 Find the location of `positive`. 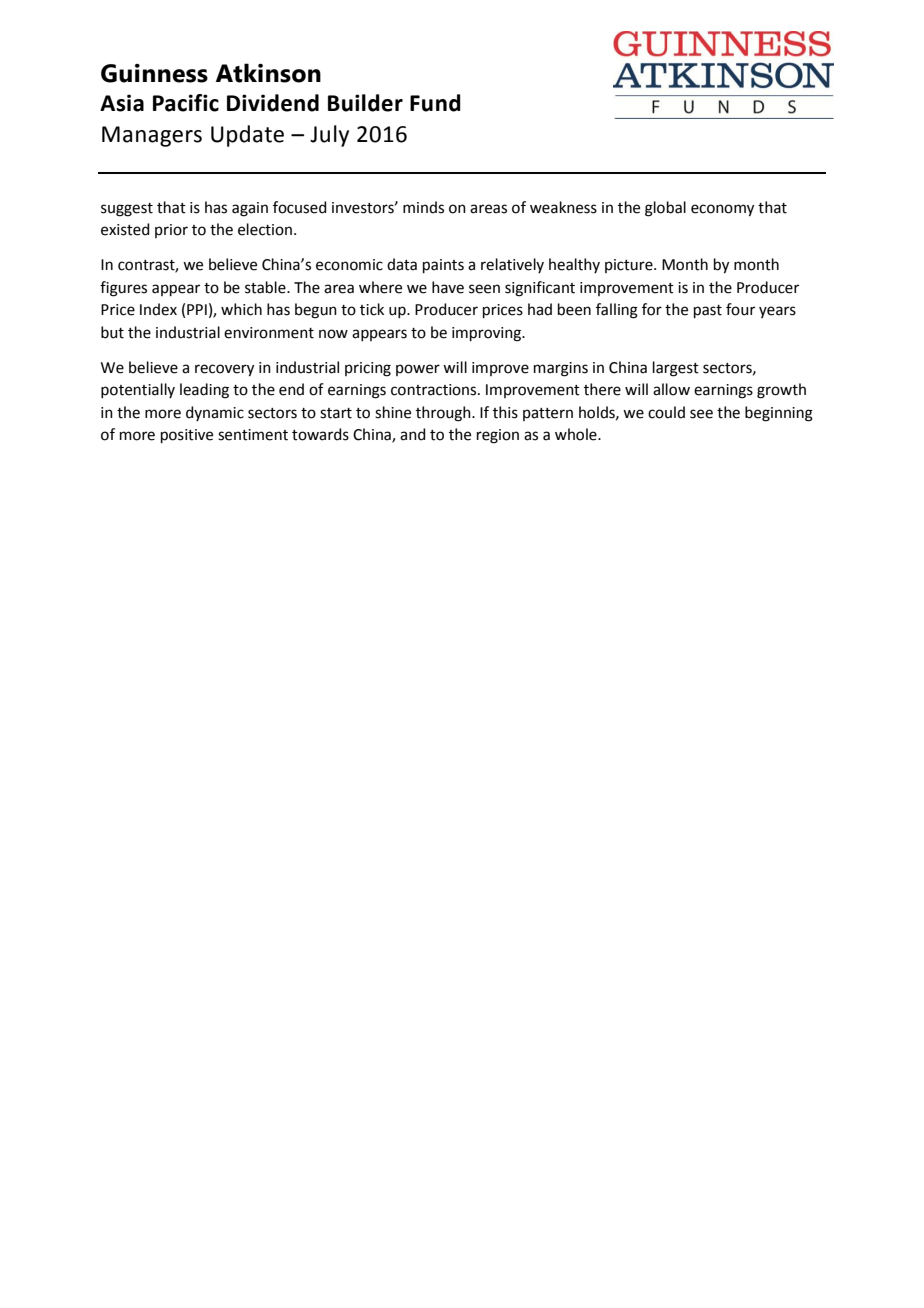

positive is located at coordinates (187, 436).
